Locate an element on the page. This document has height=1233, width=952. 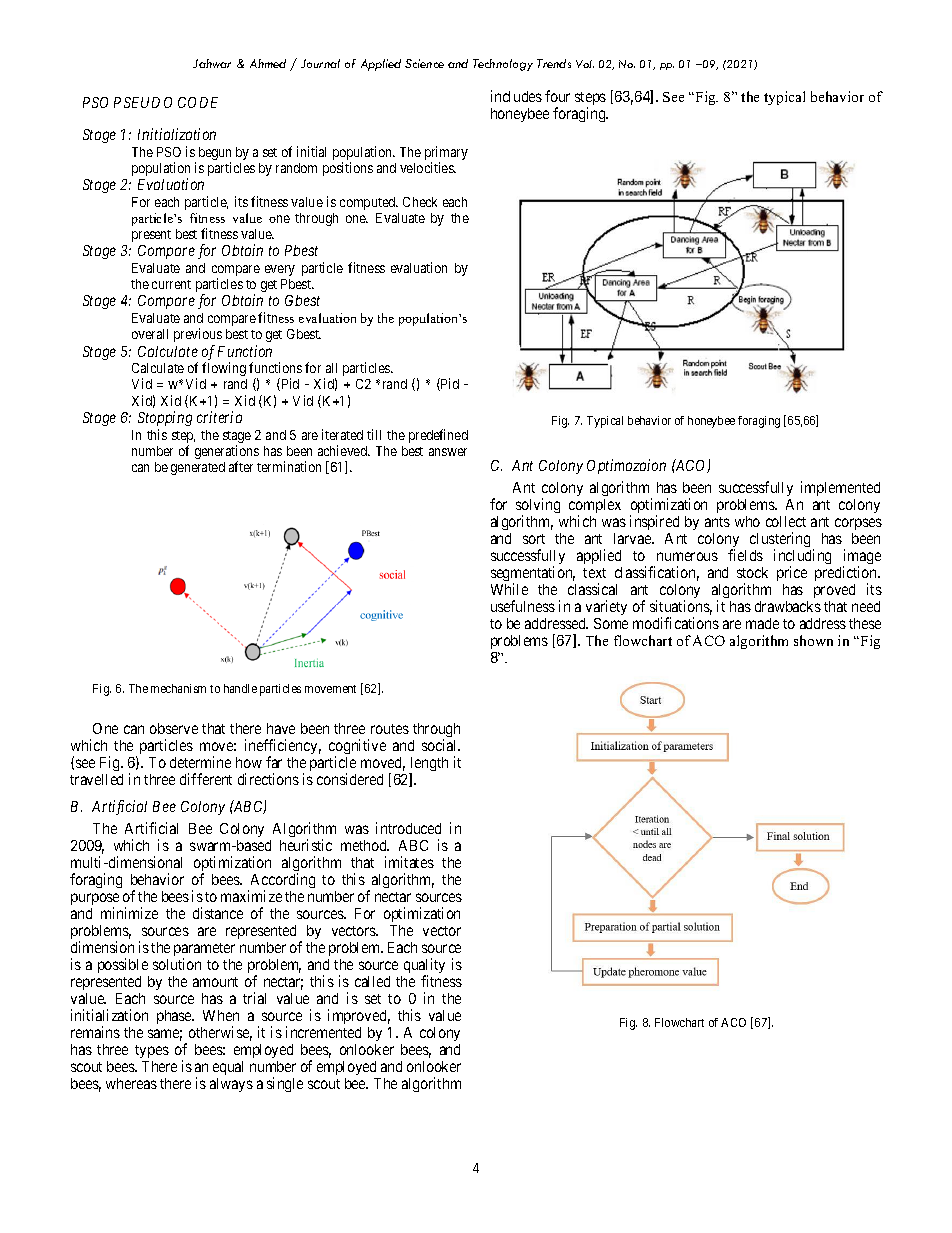
While is located at coordinates (509, 589).
